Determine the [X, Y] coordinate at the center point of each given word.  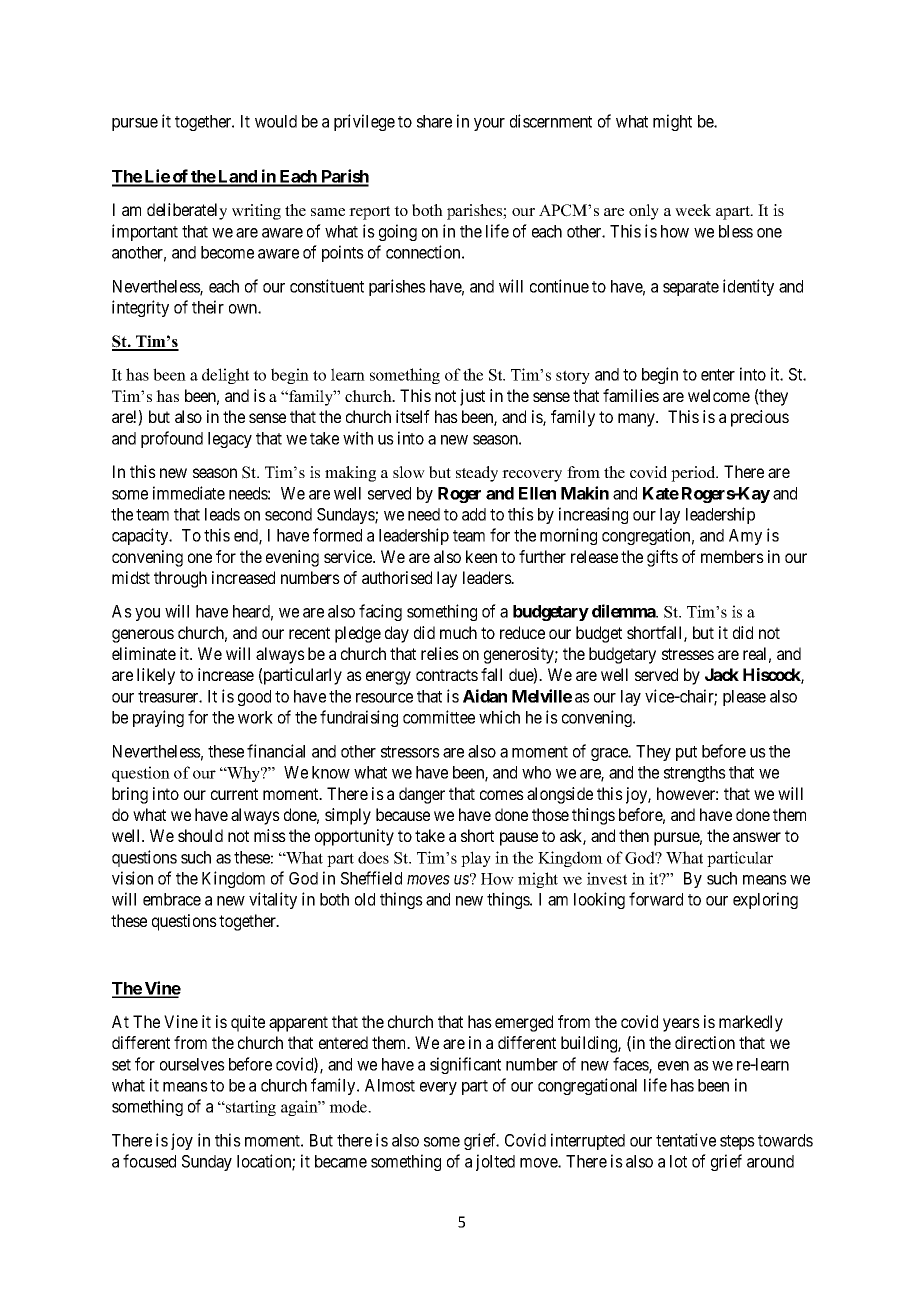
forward [656, 899]
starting [250, 1108]
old [365, 899]
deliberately [187, 211]
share [434, 121]
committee [439, 717]
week [693, 210]
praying [158, 718]
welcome [719, 395]
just [472, 397]
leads [222, 514]
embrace [172, 899]
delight [225, 376]
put [686, 753]
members [732, 556]
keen [481, 556]
